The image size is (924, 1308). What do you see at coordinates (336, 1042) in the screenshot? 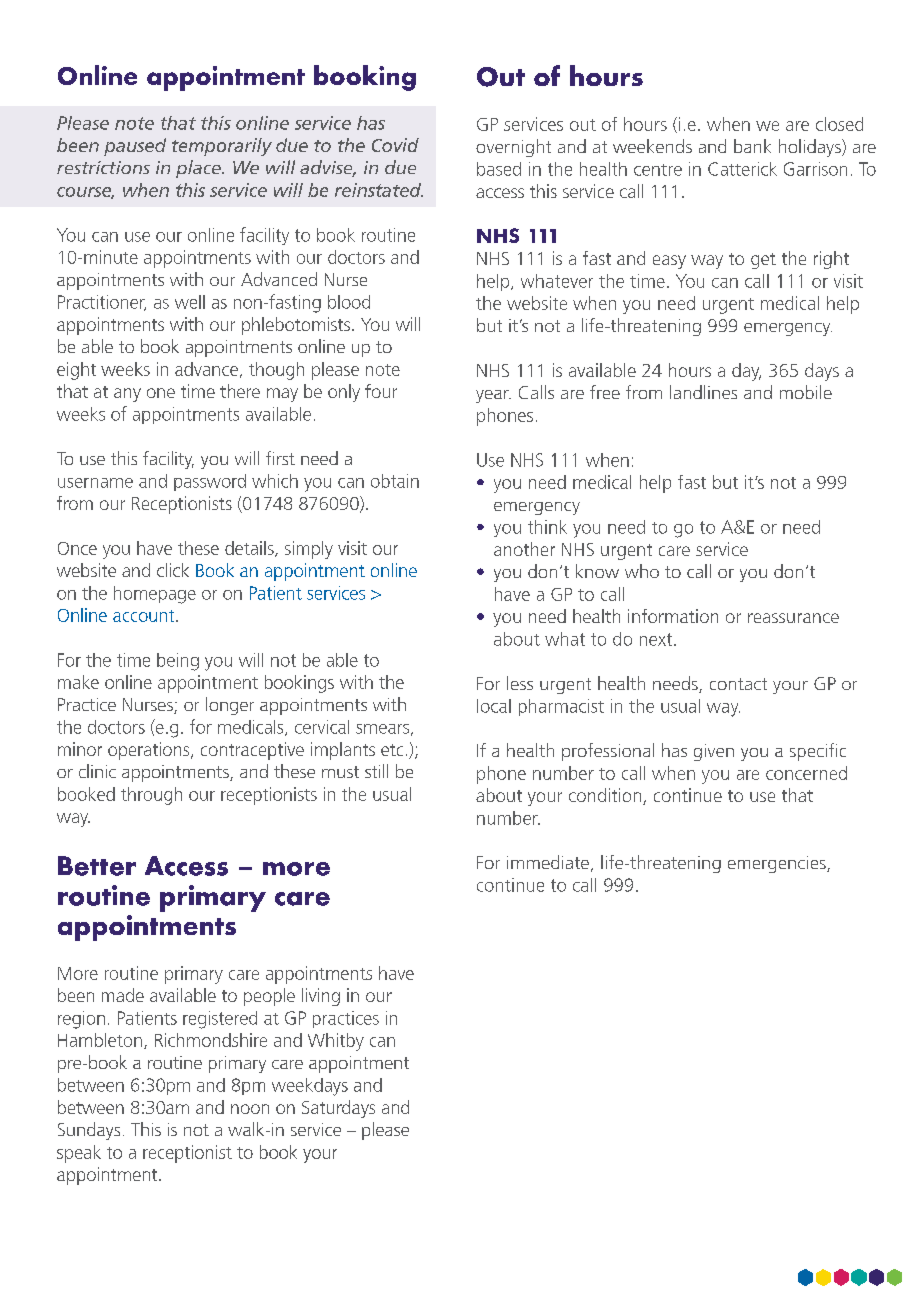
I see `Whitby` at bounding box center [336, 1042].
